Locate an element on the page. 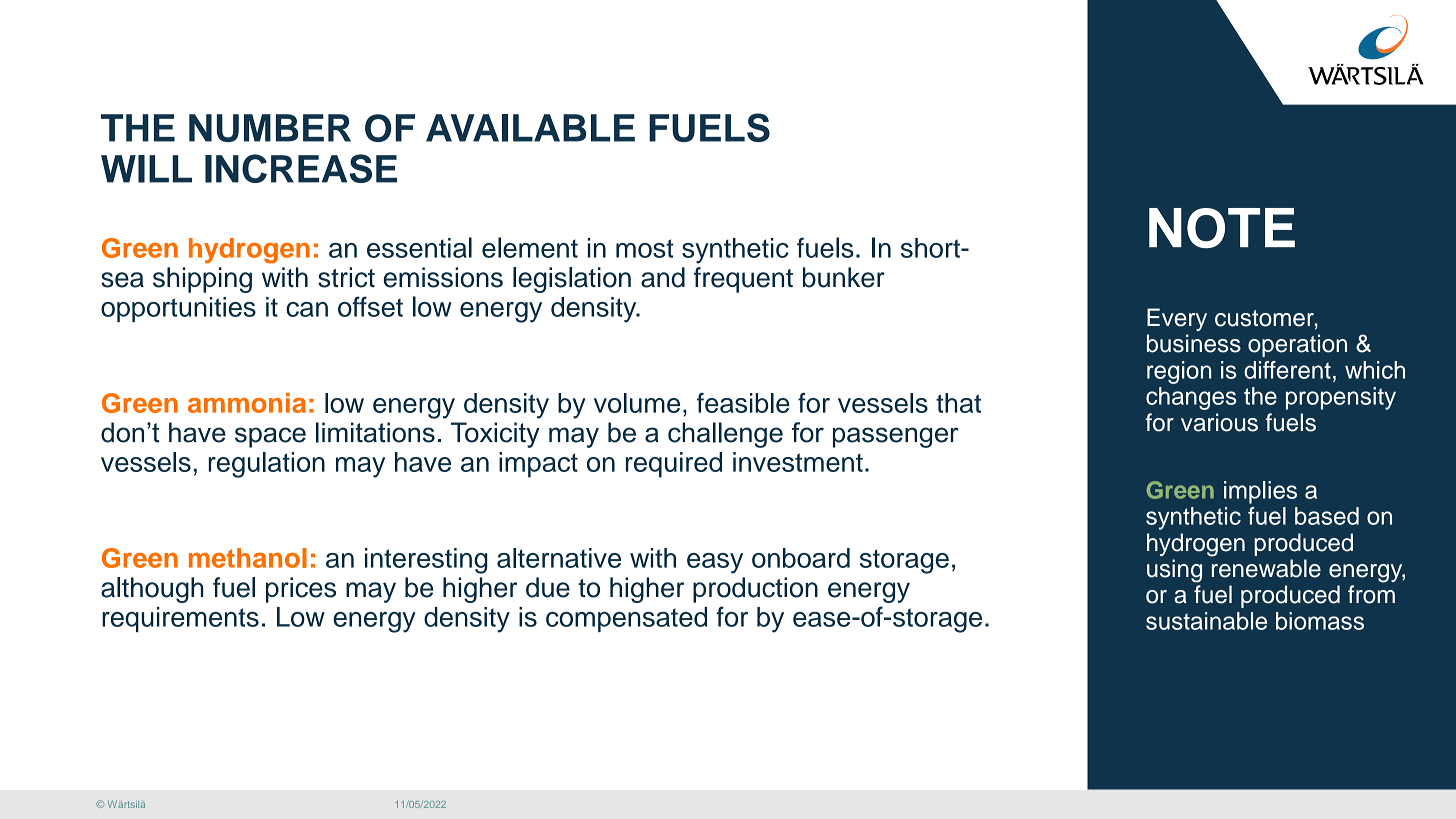 This document has height=819, width=1456. strict is located at coordinates (346, 277).
